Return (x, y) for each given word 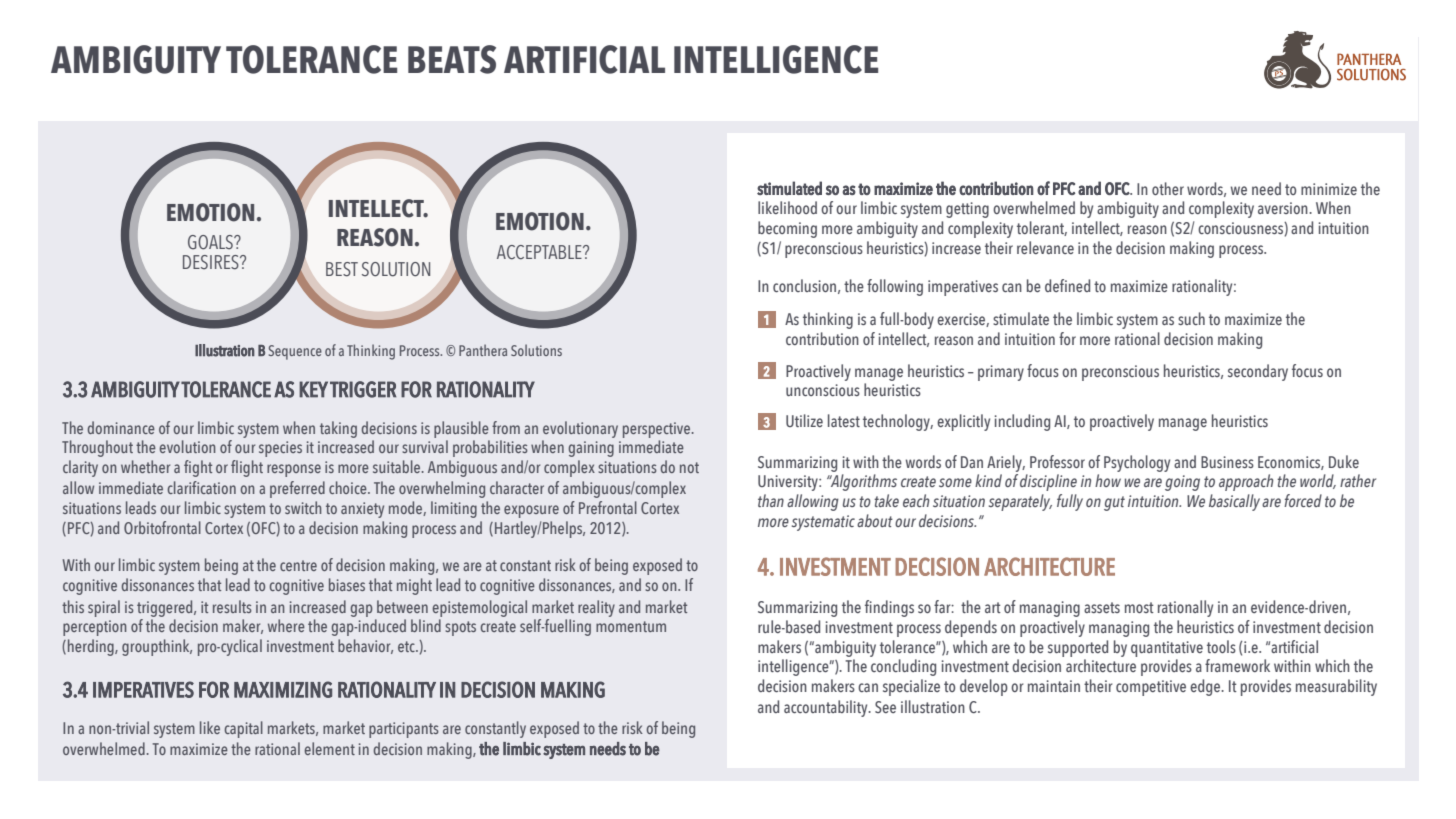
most (1139, 607)
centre (298, 565)
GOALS (211, 242)
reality (596, 608)
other (1168, 188)
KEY (313, 389)
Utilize (804, 420)
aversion (1284, 208)
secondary (1258, 372)
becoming (787, 229)
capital (243, 729)
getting (967, 210)
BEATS (452, 59)
